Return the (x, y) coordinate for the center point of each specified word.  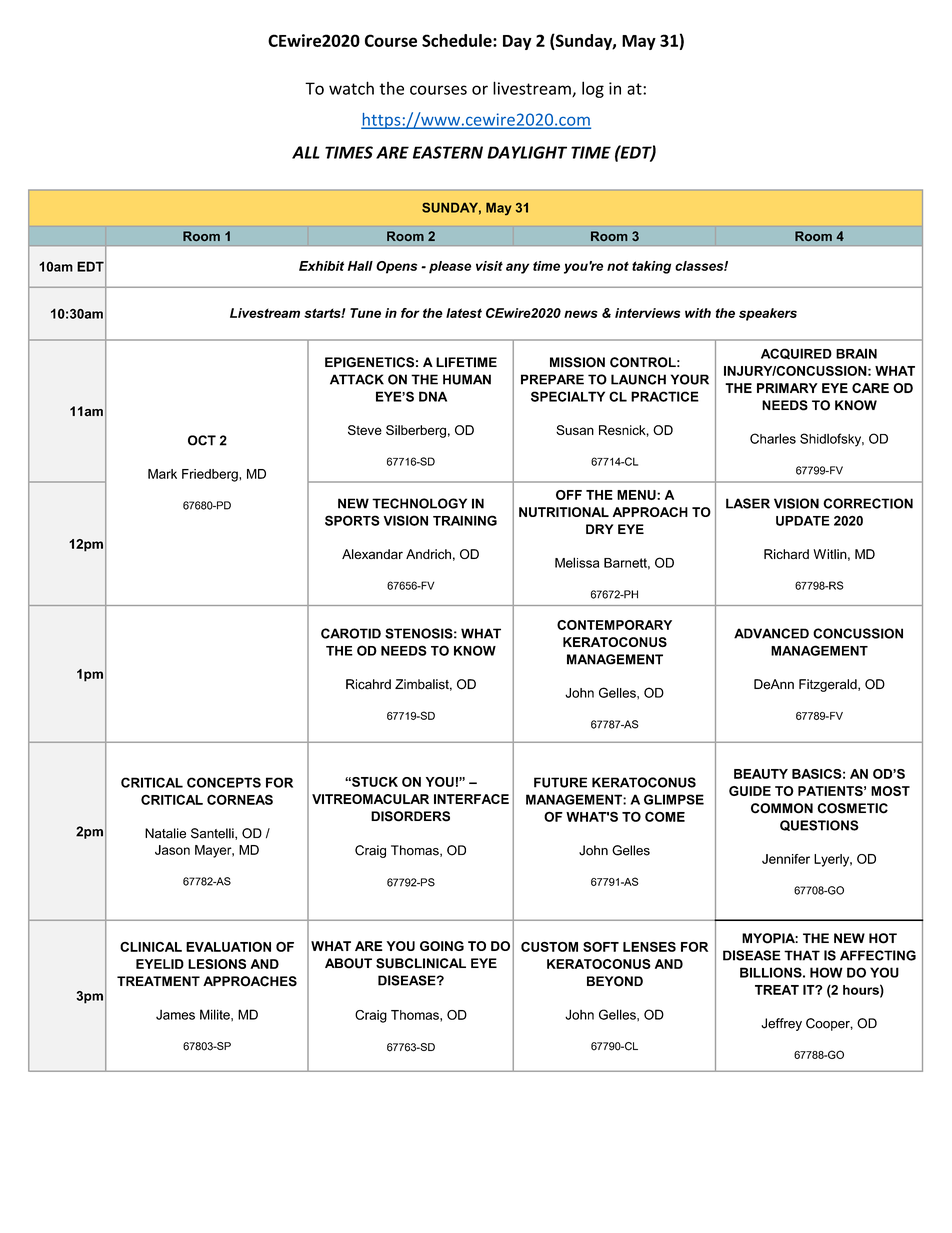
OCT (202, 440)
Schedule (458, 40)
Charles (773, 438)
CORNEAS (240, 799)
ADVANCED (771, 633)
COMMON (782, 808)
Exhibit (321, 266)
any (517, 268)
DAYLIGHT (527, 152)
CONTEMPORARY (614, 625)
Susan (575, 430)
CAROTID (351, 633)
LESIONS (217, 964)
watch (351, 88)
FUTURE (560, 782)
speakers (768, 314)
